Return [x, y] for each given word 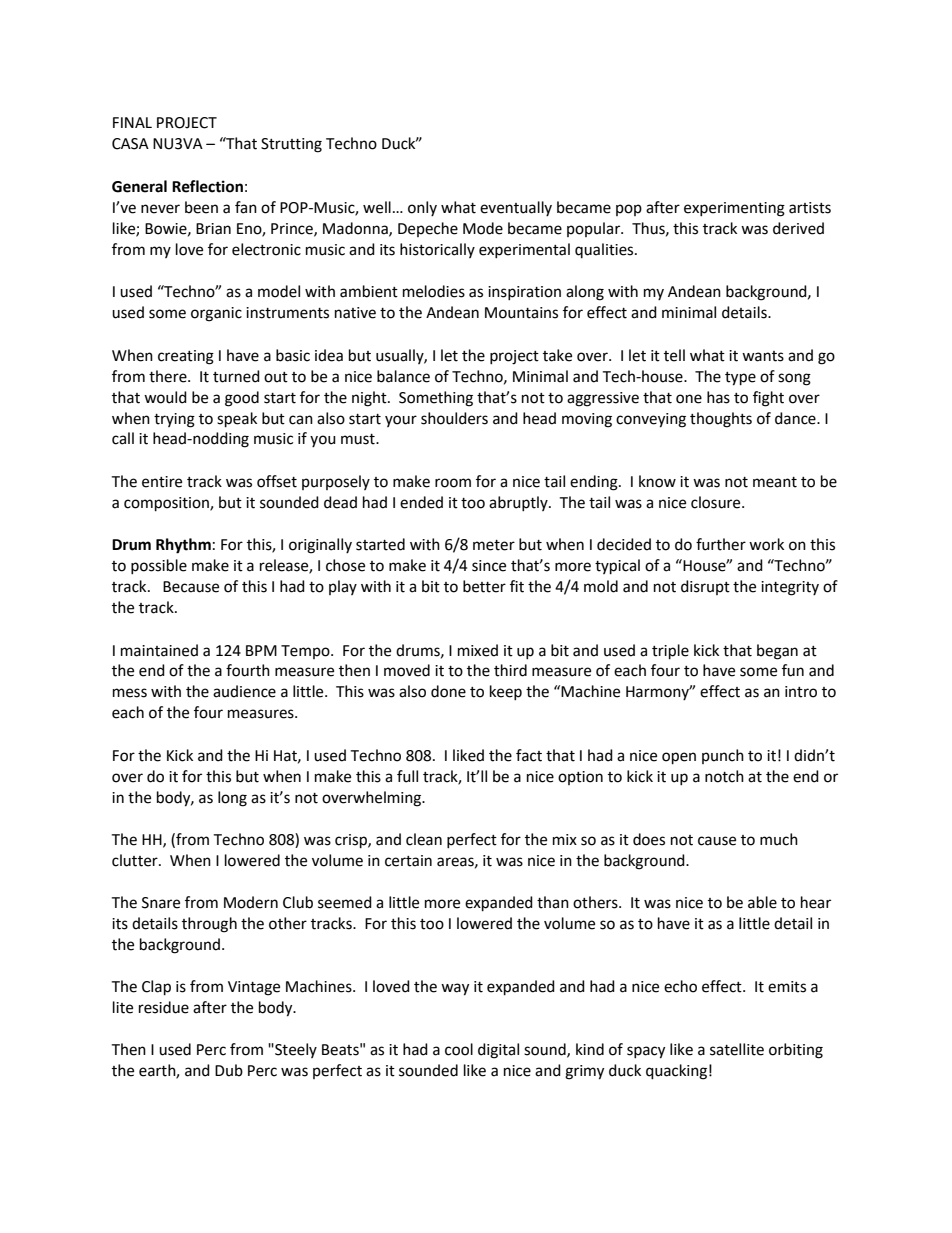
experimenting [734, 209]
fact [529, 755]
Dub [229, 1070]
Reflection [207, 186]
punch [723, 756]
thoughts [721, 420]
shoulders [454, 418]
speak [237, 420]
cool [459, 1049]
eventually [516, 208]
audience [244, 691]
